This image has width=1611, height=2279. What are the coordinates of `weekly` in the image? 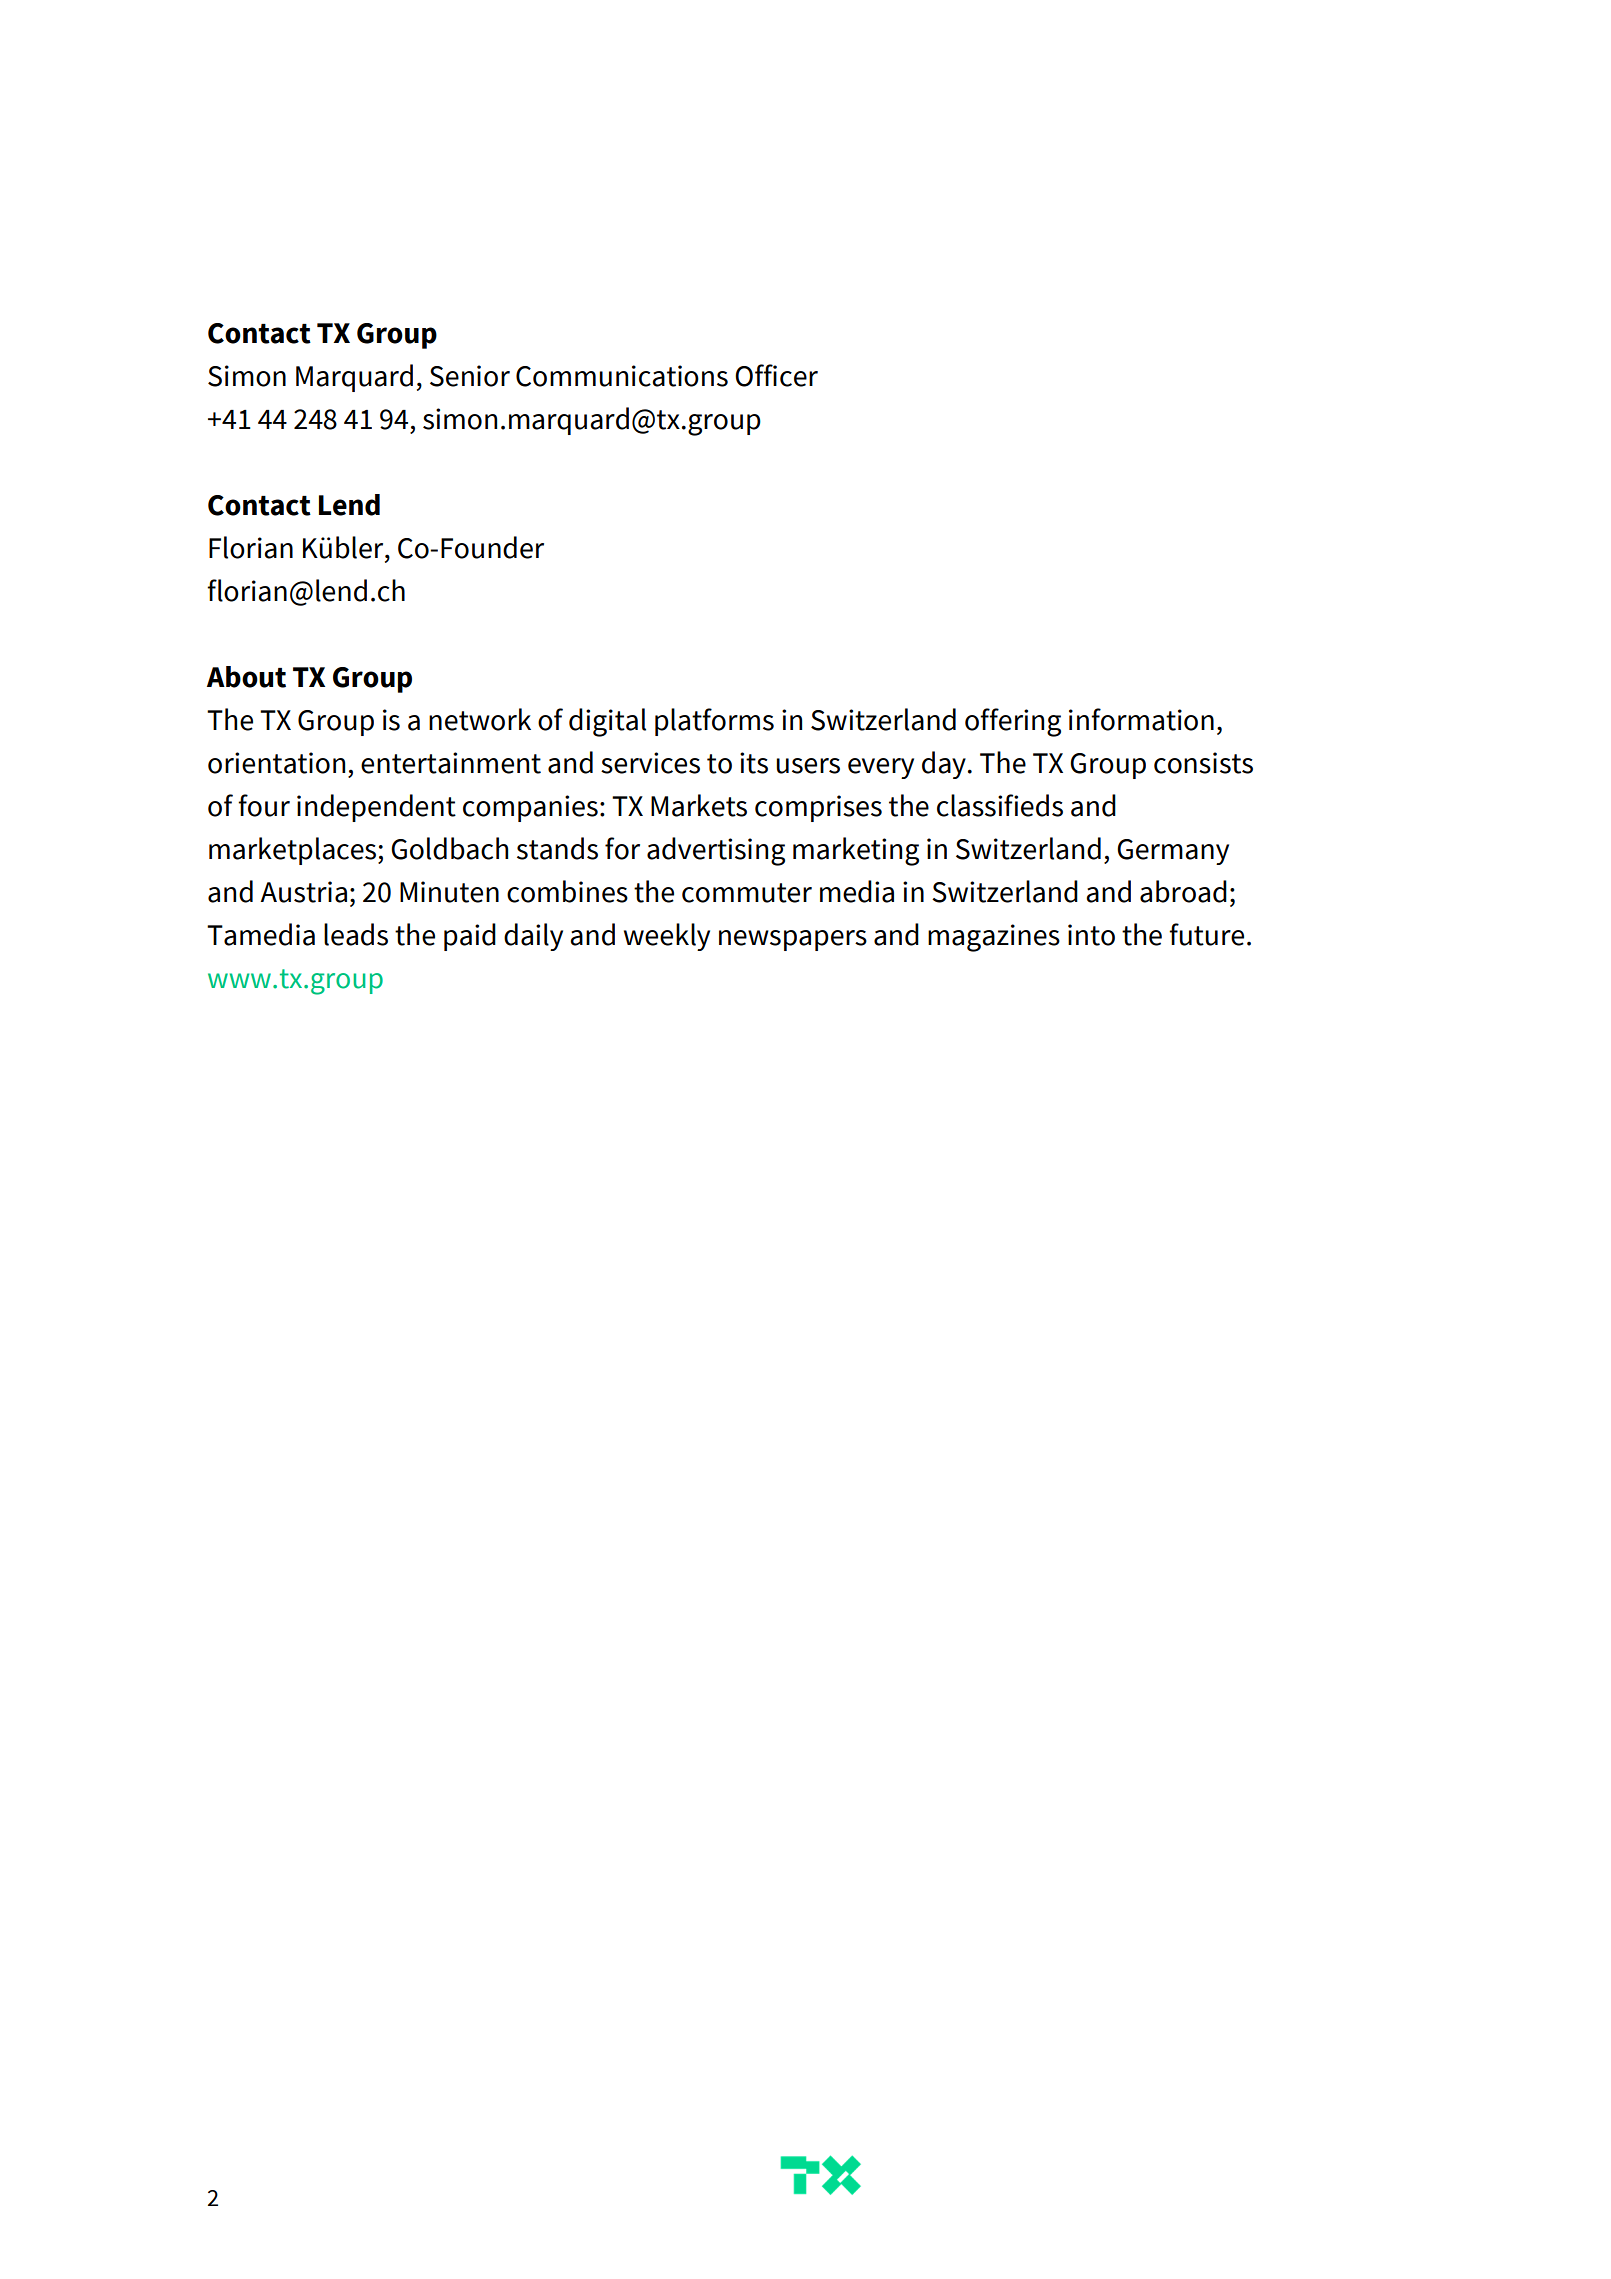 It's located at (667, 937).
